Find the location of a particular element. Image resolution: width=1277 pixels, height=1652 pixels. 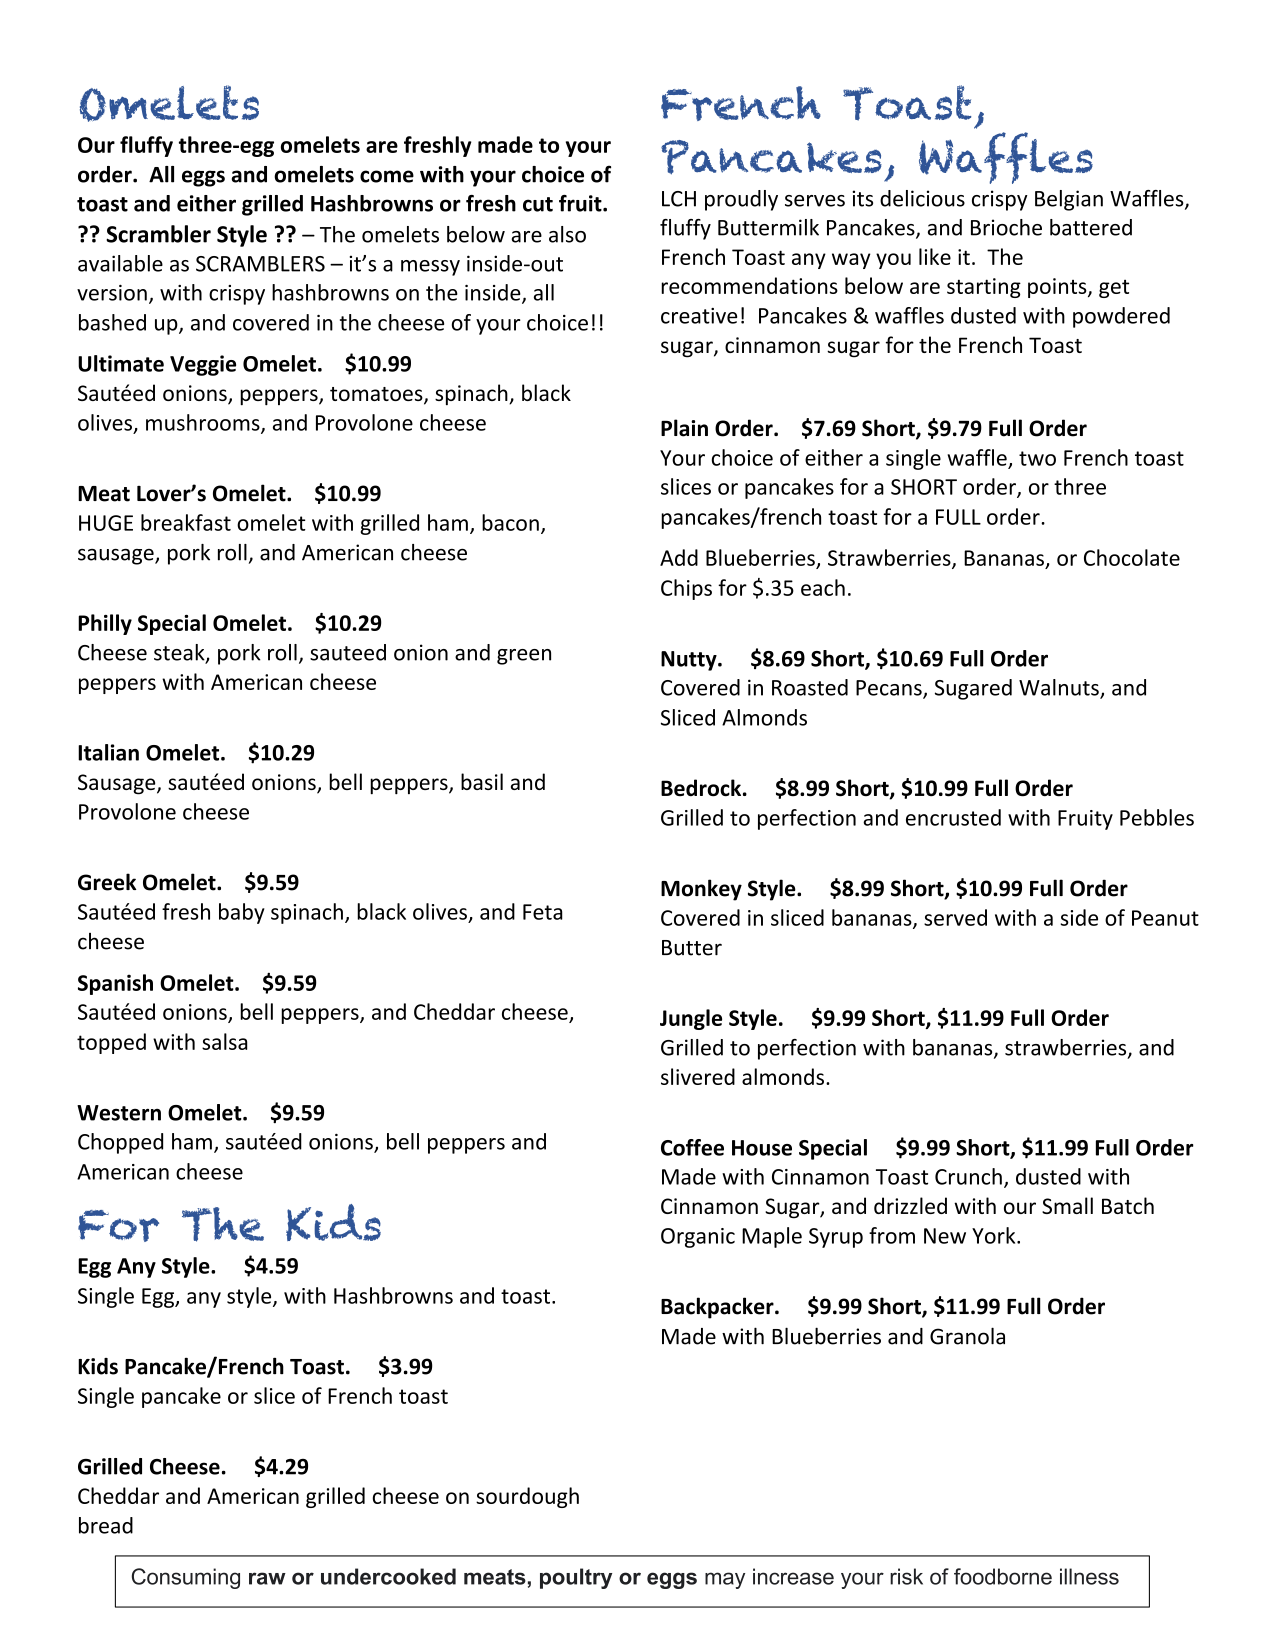

foodborne is located at coordinates (1003, 1576).
